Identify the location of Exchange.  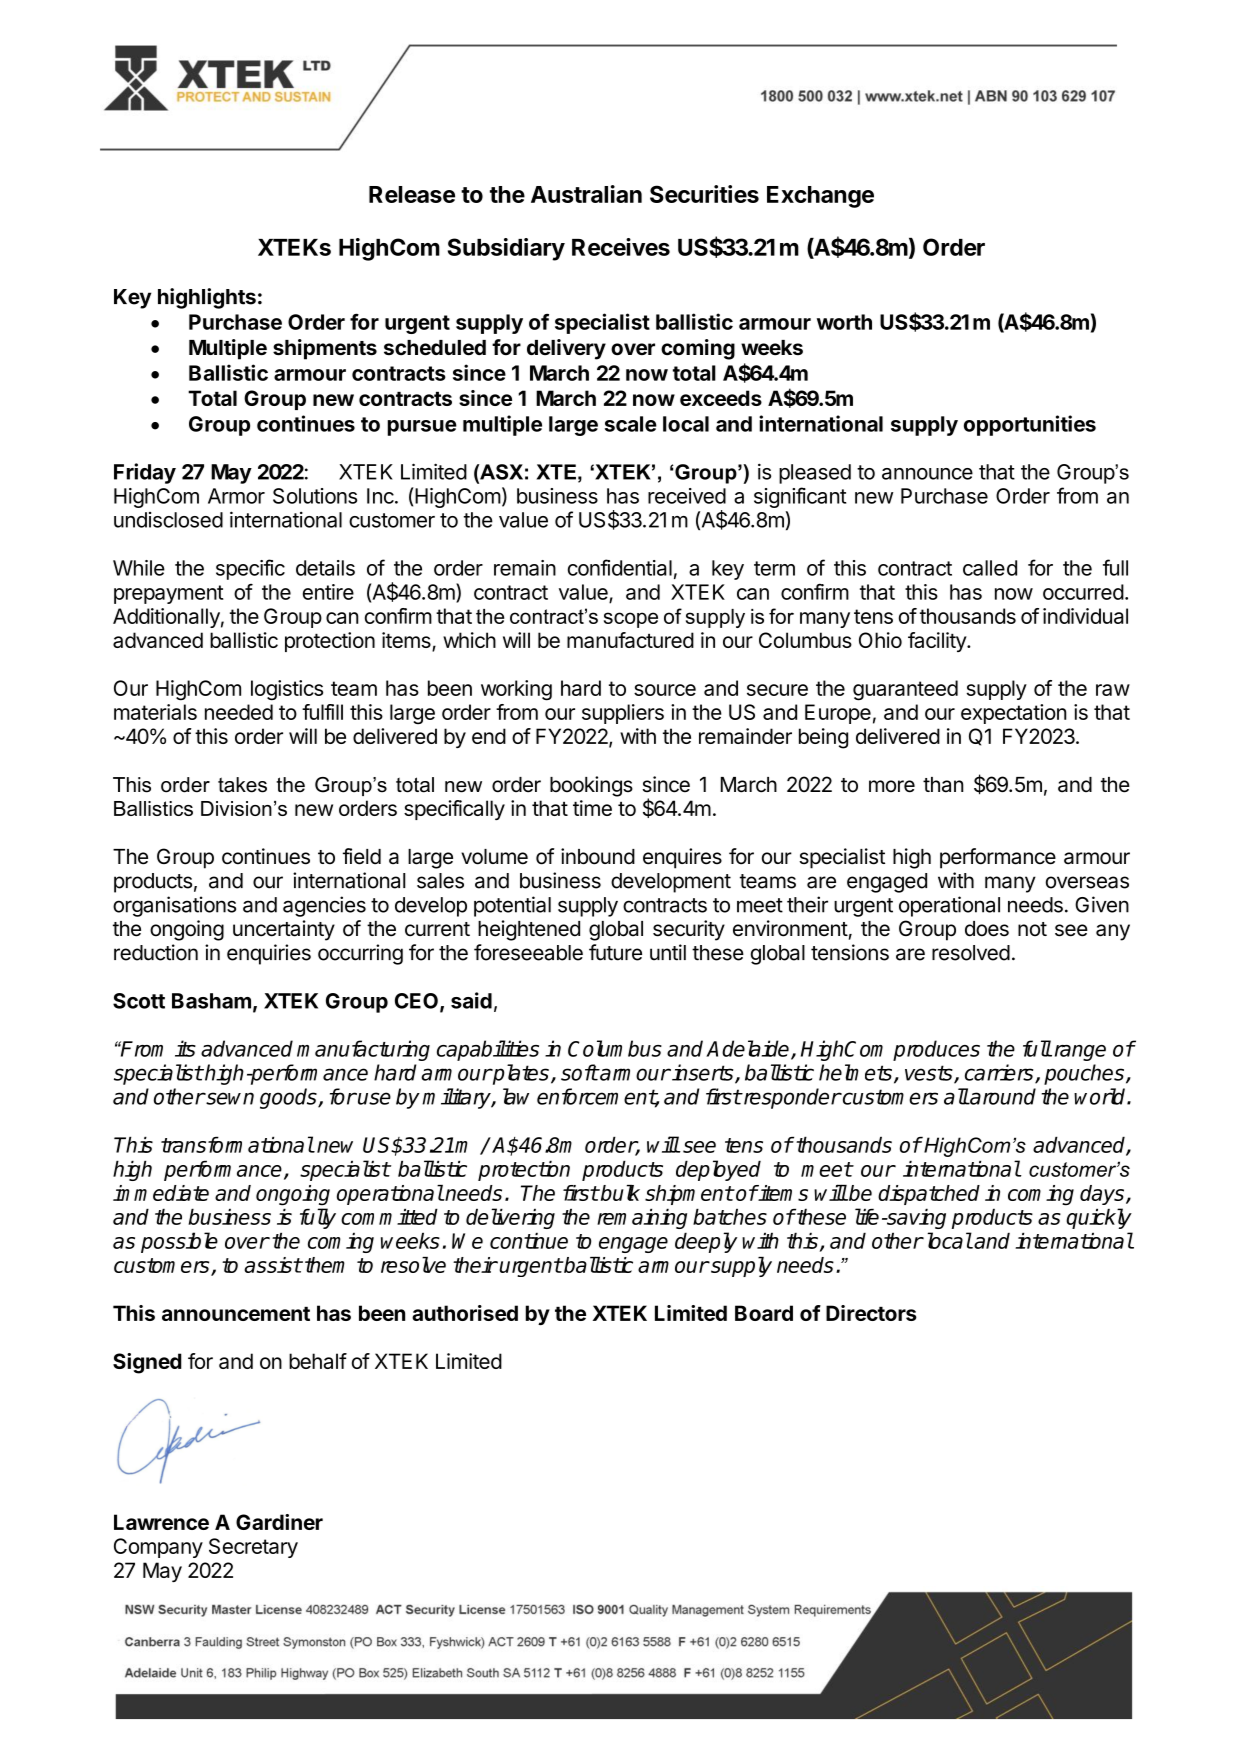
(820, 197).
